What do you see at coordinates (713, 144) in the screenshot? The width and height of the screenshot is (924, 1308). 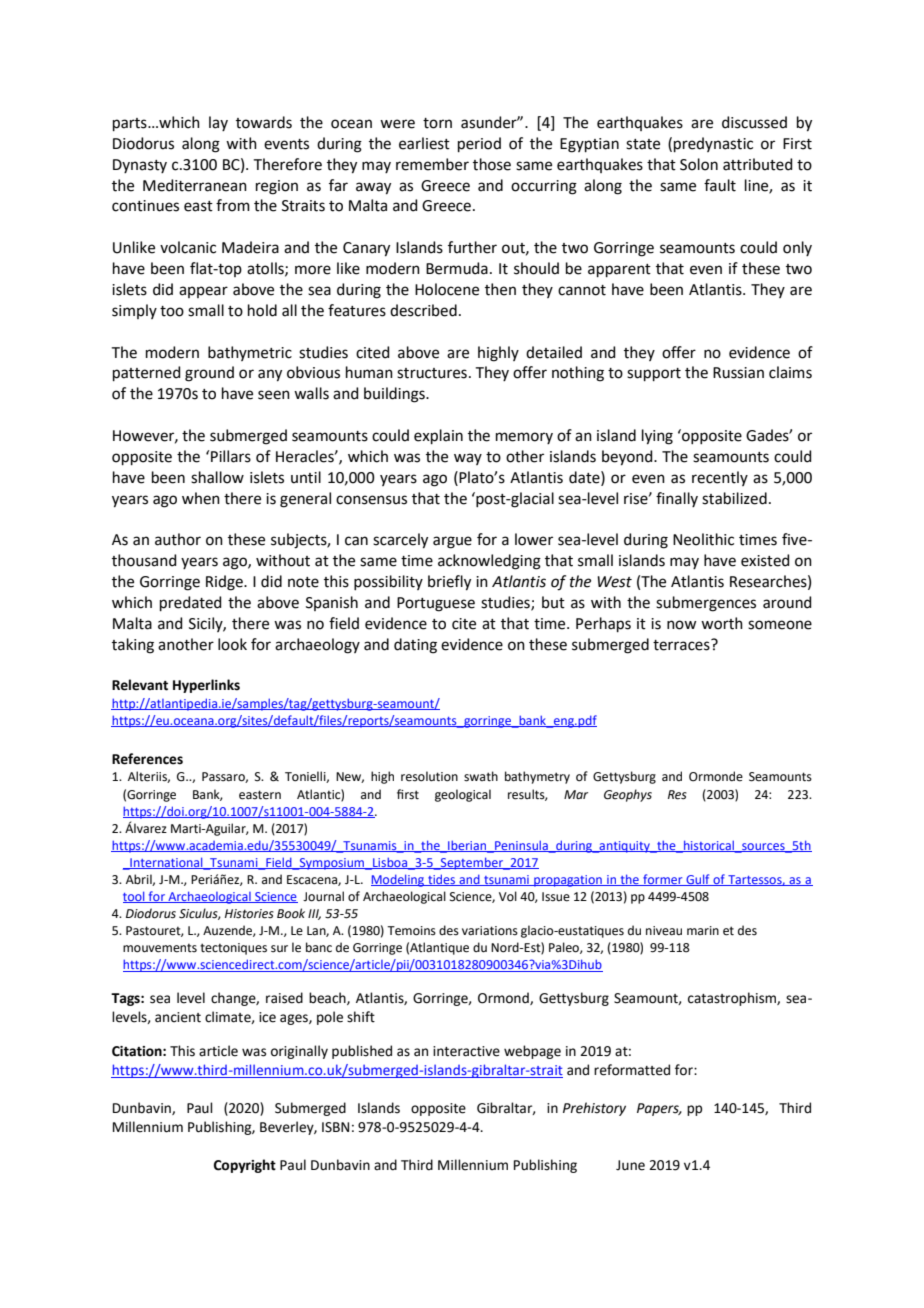 I see `predynastic` at bounding box center [713, 144].
